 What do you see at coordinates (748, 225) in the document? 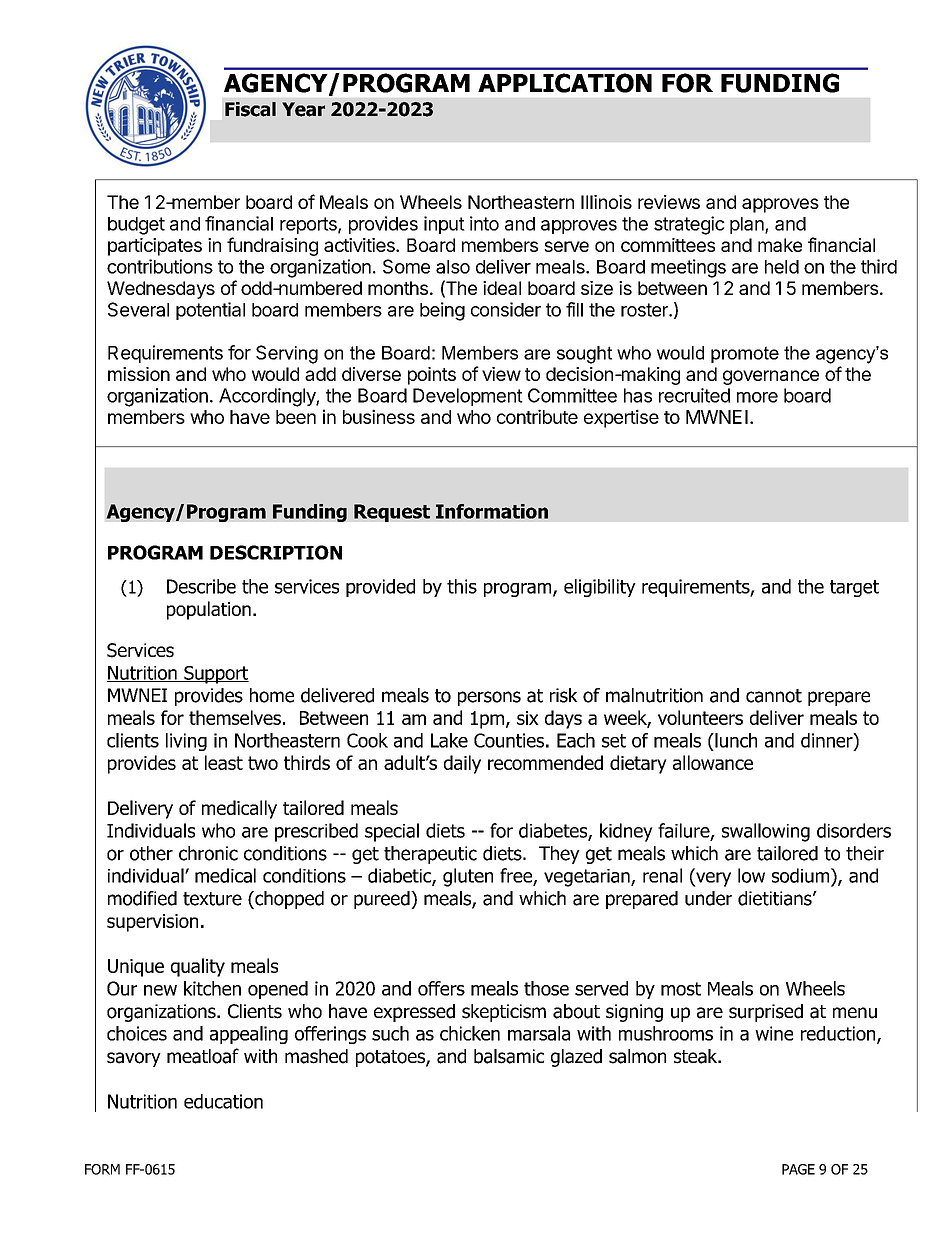
I see `plan` at bounding box center [748, 225].
